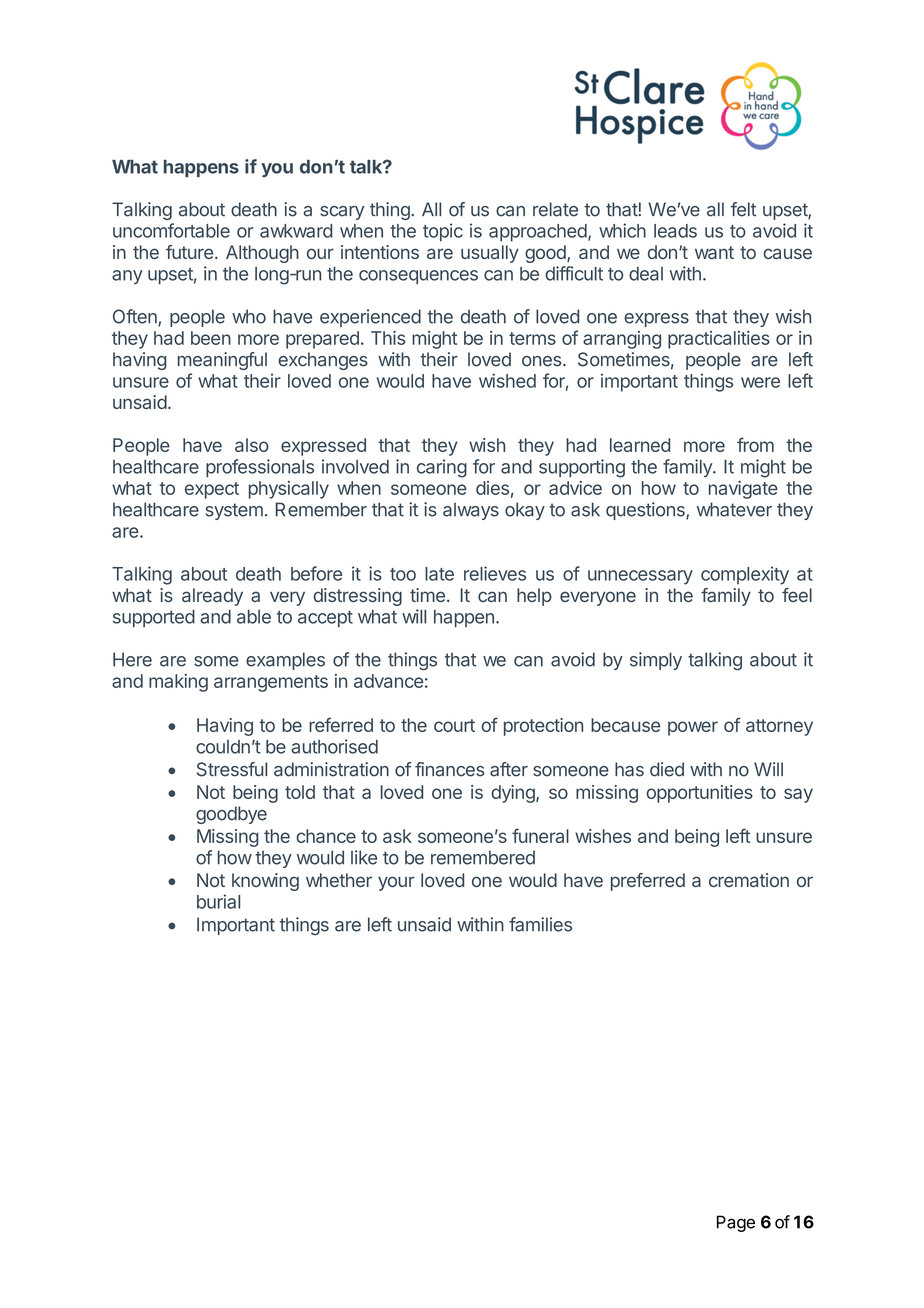 The height and width of the screenshot is (1308, 924). I want to click on burial, so click(218, 901).
